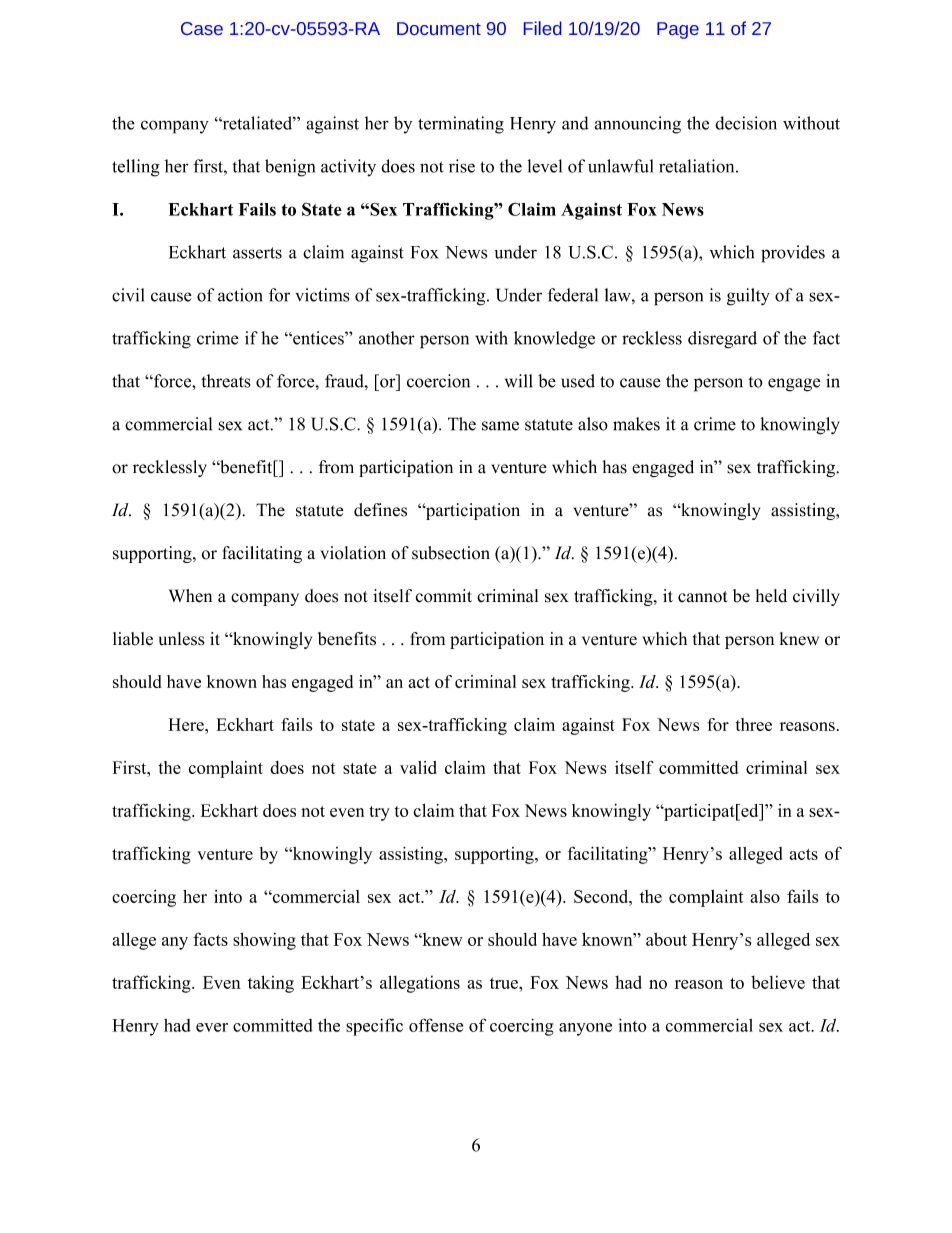 The height and width of the screenshot is (1233, 952). I want to click on When, so click(190, 596).
